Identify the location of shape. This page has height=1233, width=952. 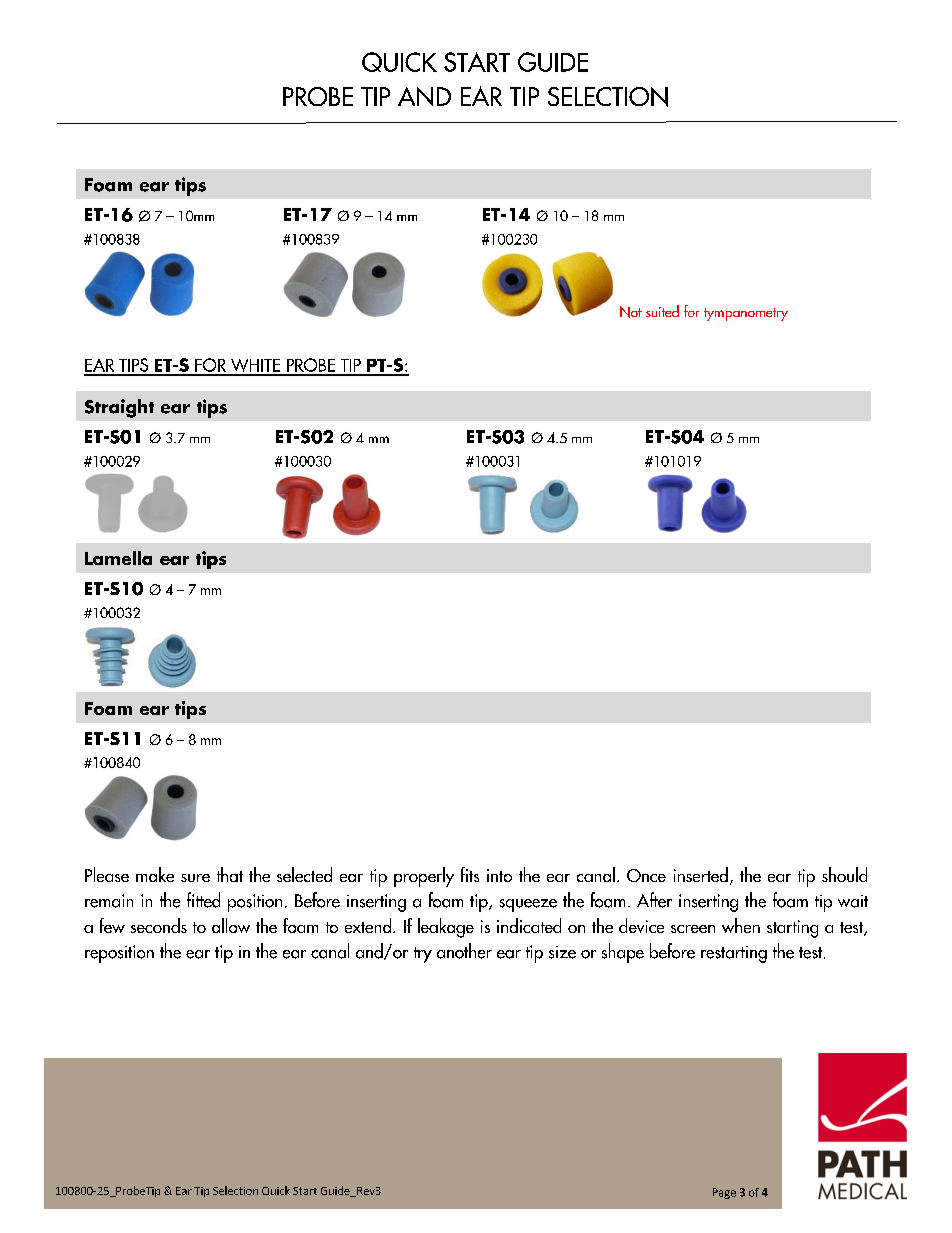
(623, 953).
